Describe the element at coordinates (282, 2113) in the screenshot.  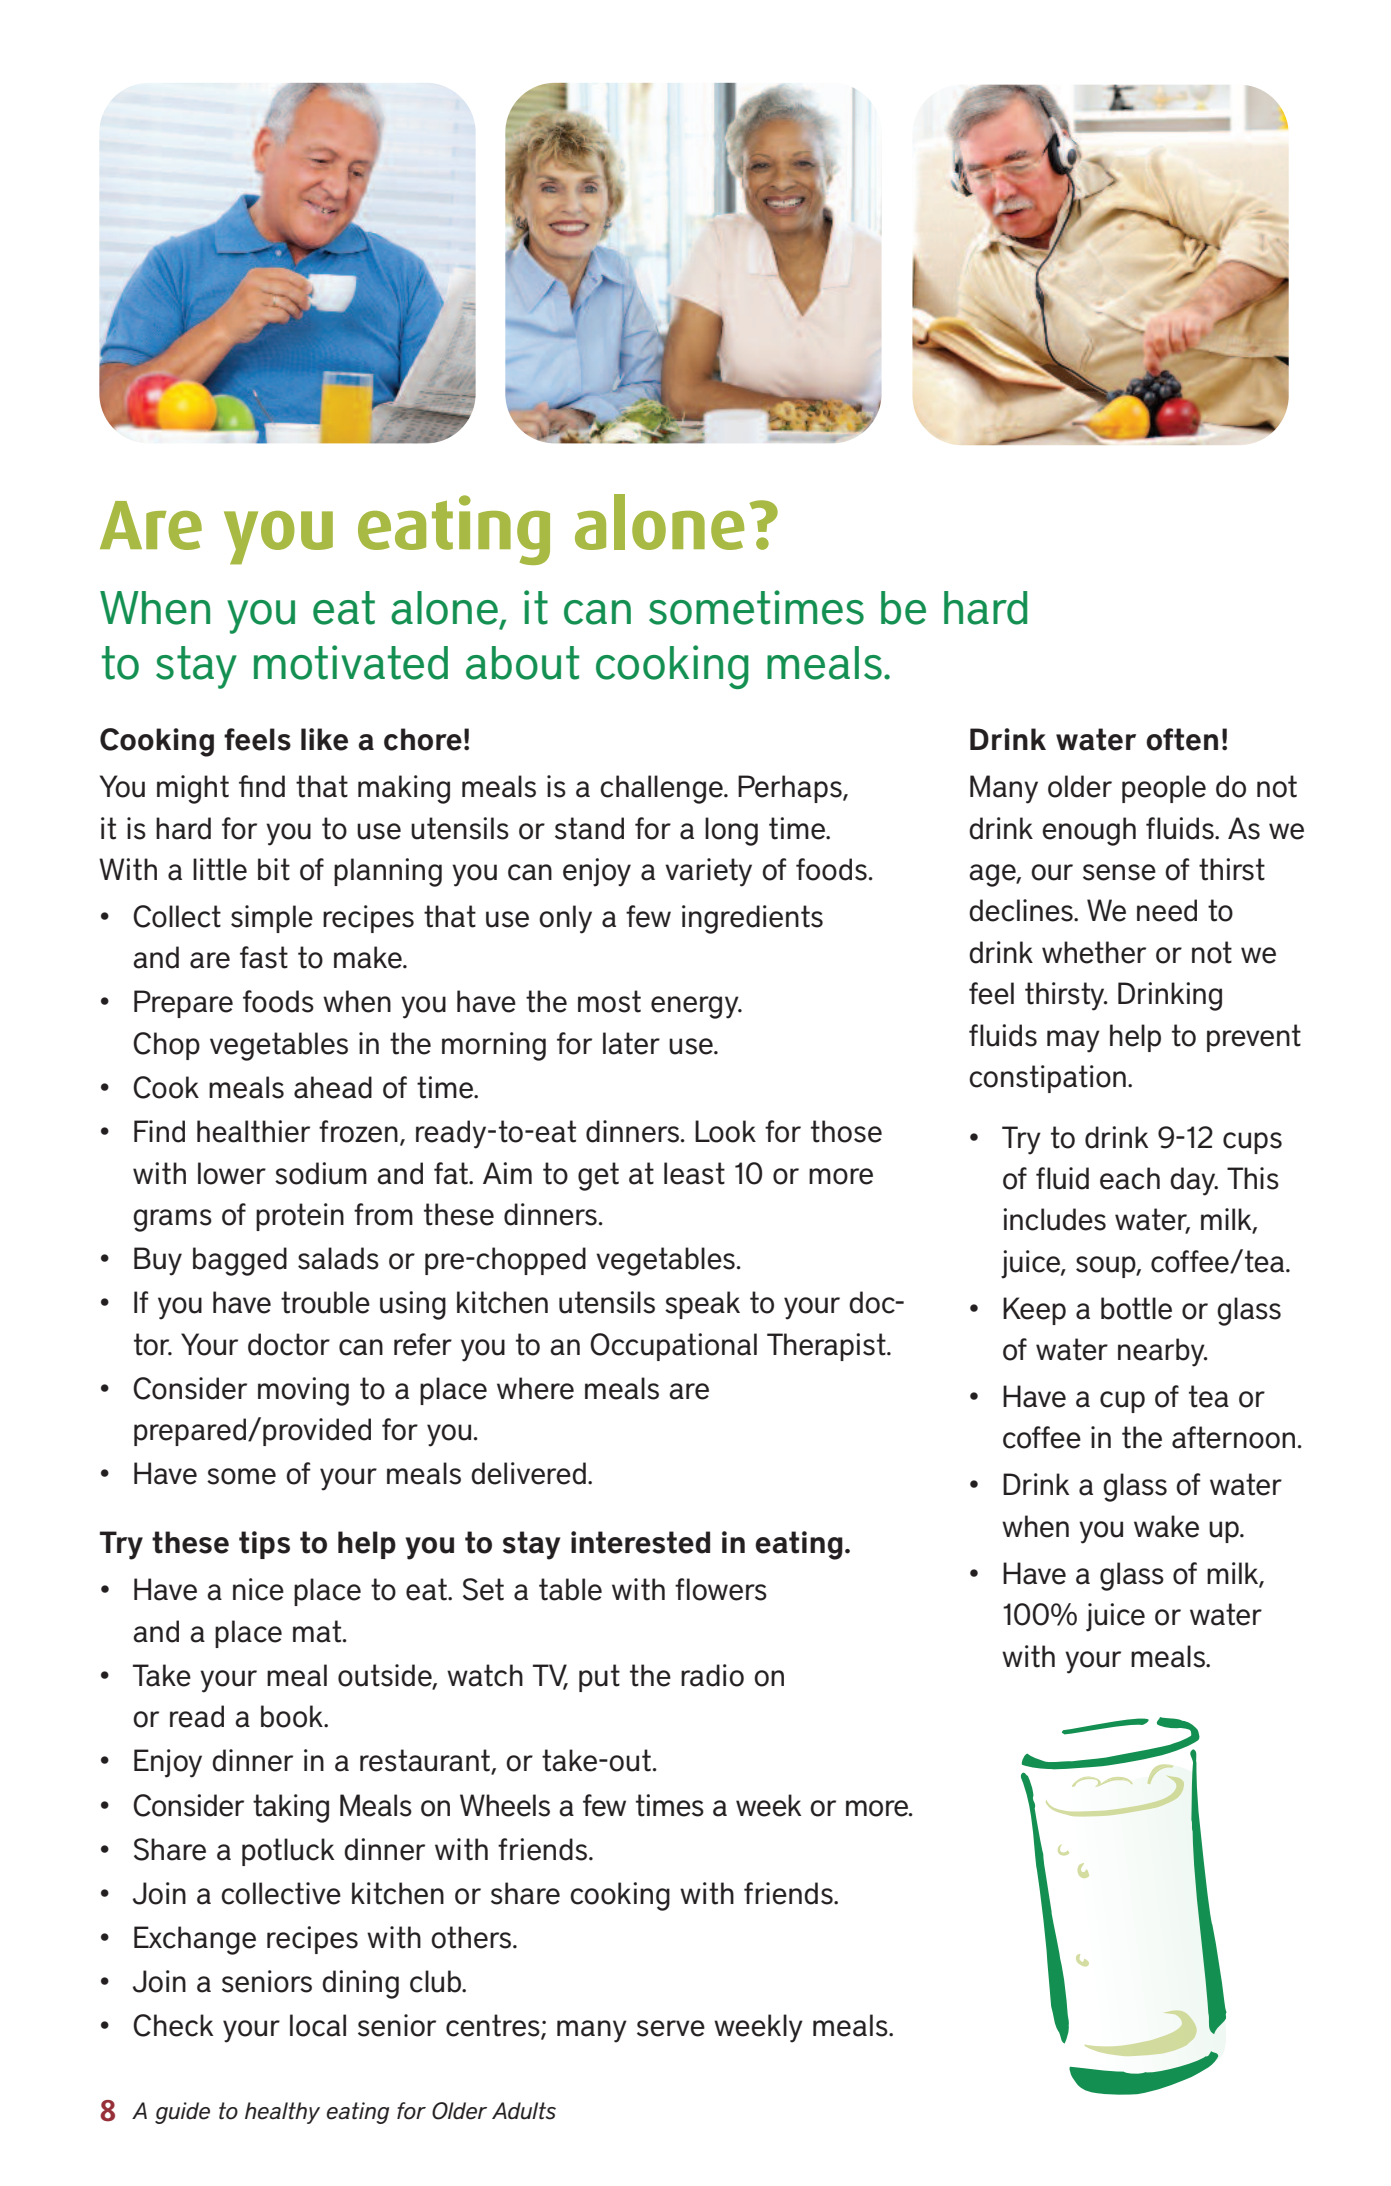
I see `healthy` at that location.
